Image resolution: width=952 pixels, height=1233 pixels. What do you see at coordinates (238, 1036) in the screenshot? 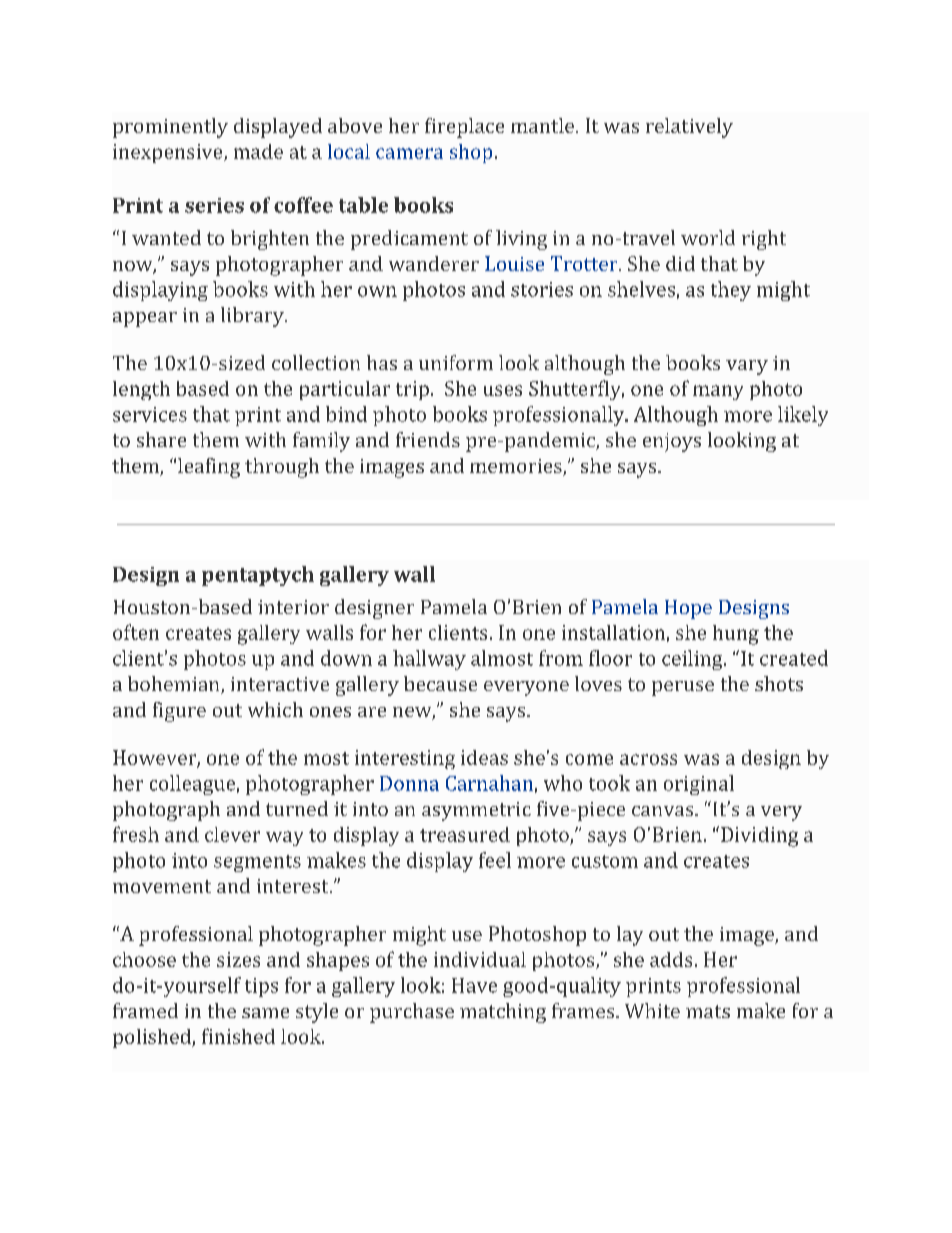
I see `finished` at bounding box center [238, 1036].
